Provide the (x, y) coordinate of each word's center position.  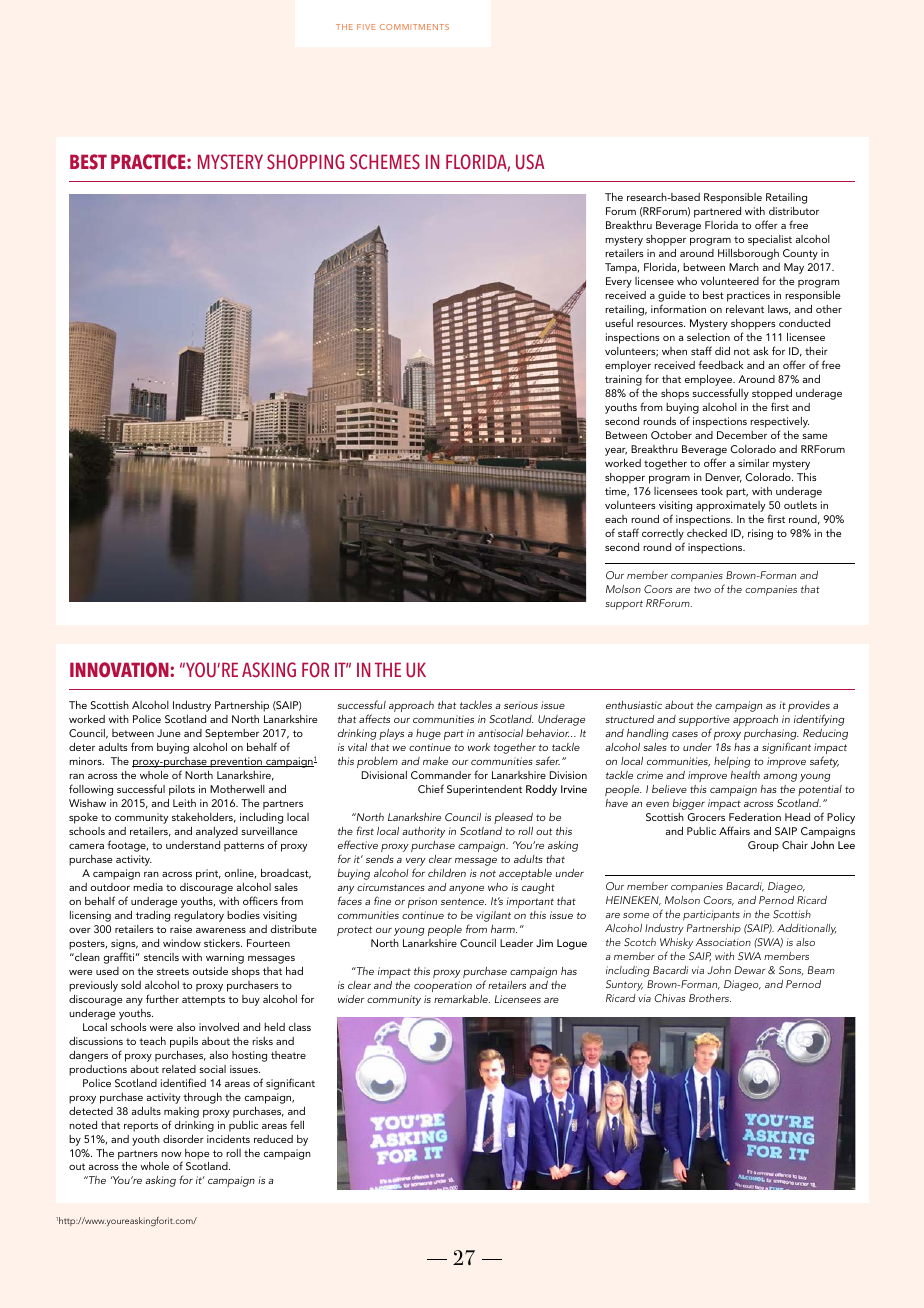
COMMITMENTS (414, 27)
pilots (182, 790)
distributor (794, 211)
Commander (441, 775)
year (616, 452)
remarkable (462, 999)
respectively (779, 422)
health (745, 775)
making (181, 1112)
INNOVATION (120, 670)
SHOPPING (305, 162)
